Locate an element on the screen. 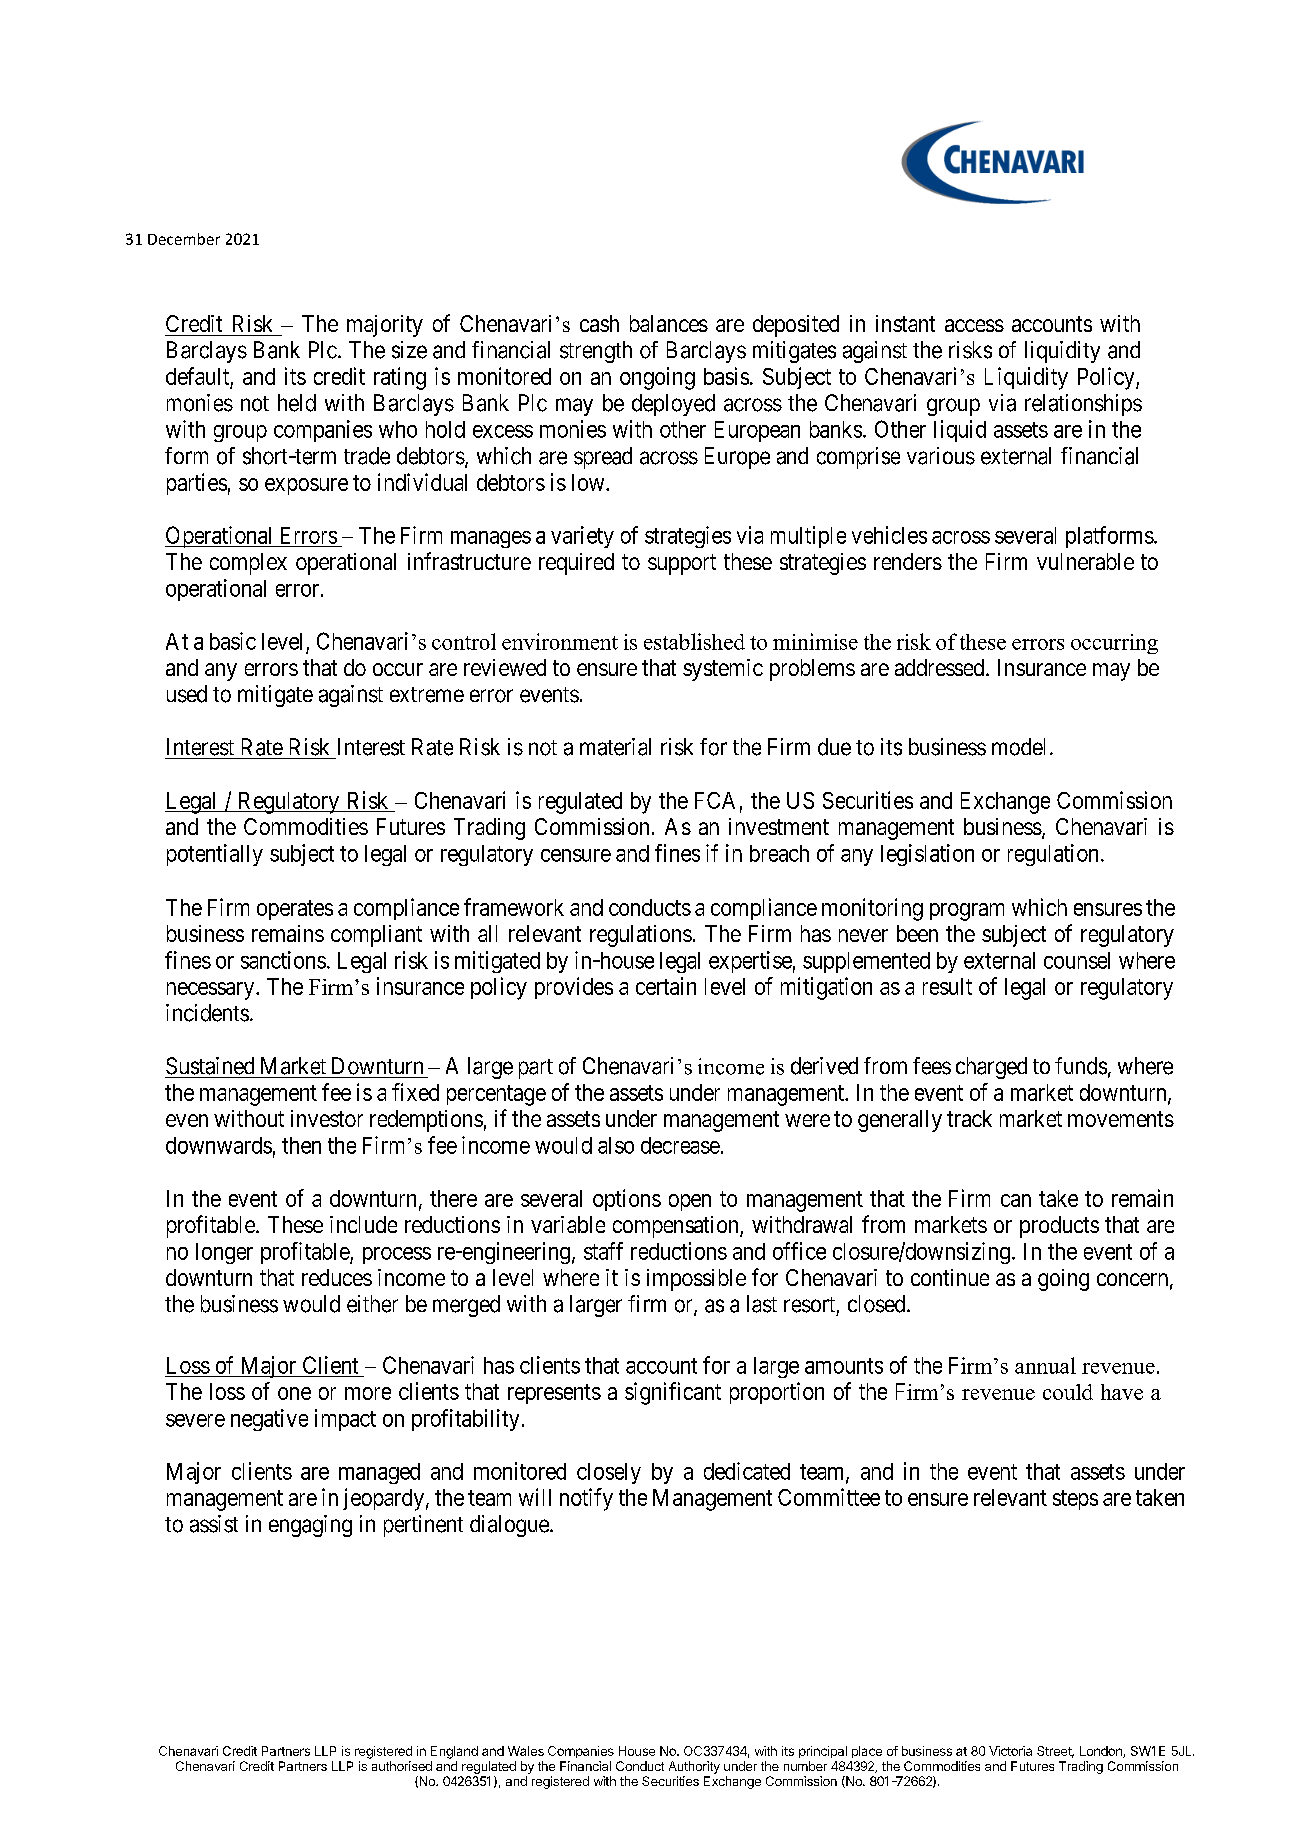 This screenshot has height=1844, width=1303. access is located at coordinates (974, 325).
